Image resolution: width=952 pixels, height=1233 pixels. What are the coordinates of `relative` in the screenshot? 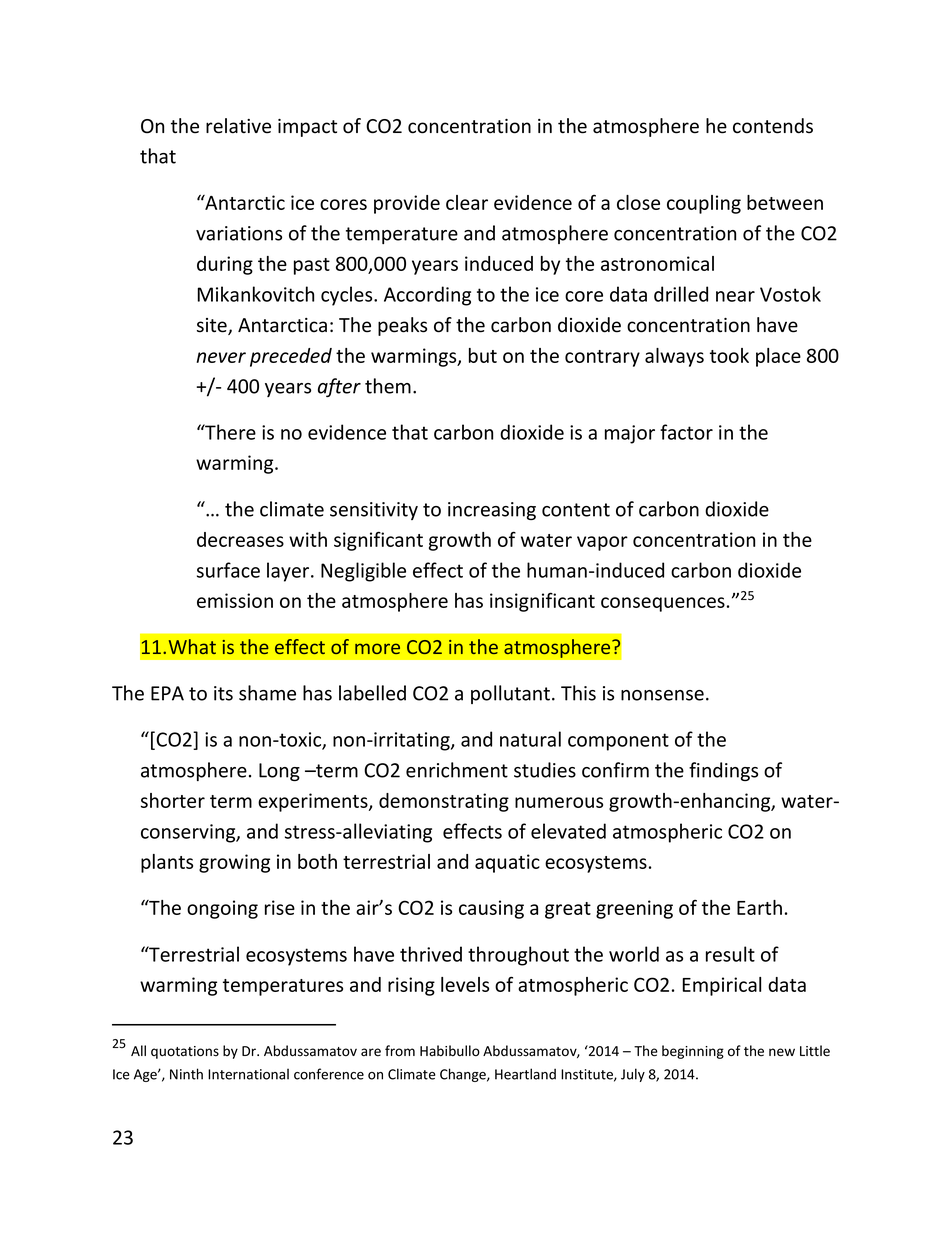 It's located at (238, 126).
